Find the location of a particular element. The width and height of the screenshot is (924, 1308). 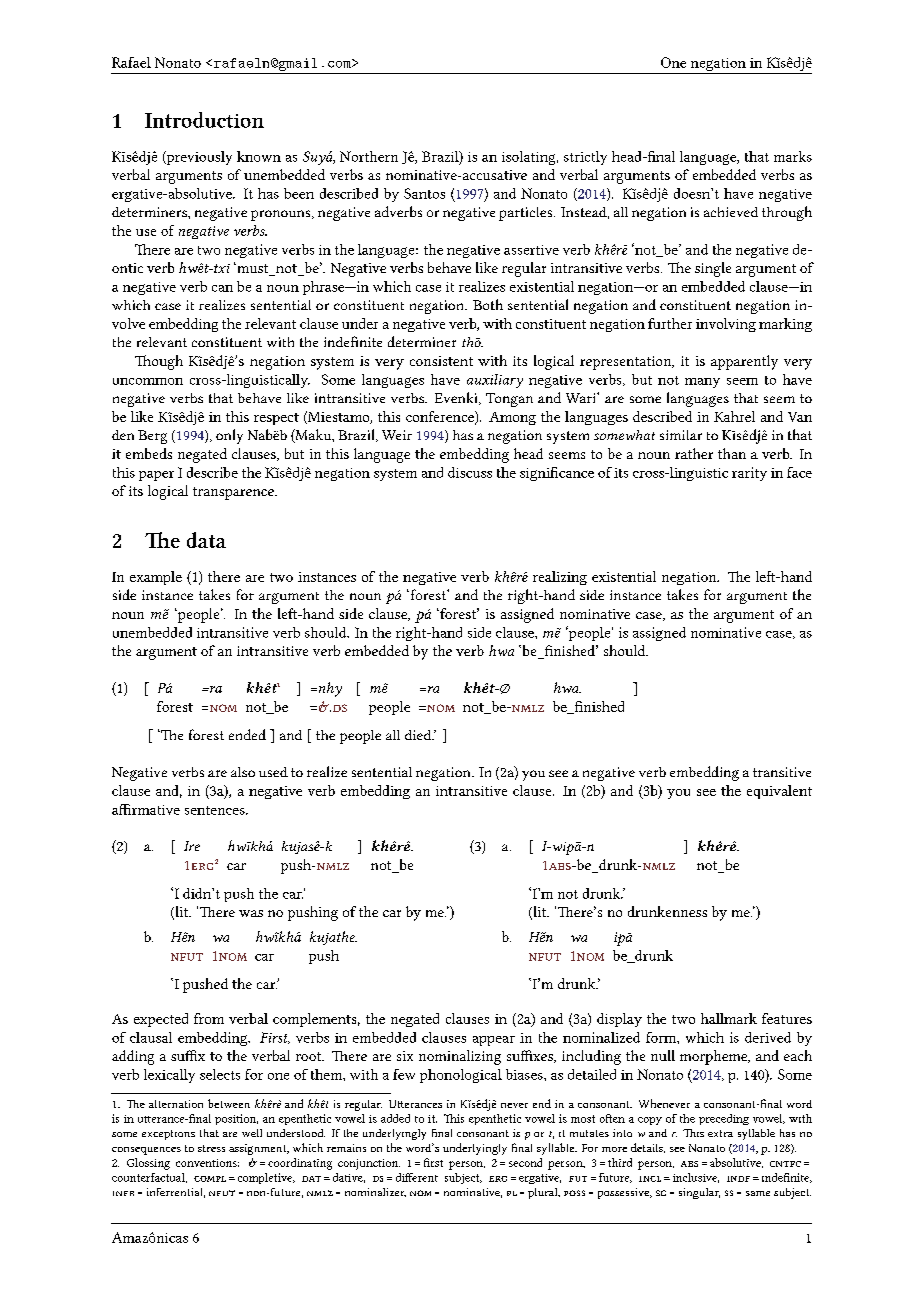

Introduction is located at coordinates (204, 120).
